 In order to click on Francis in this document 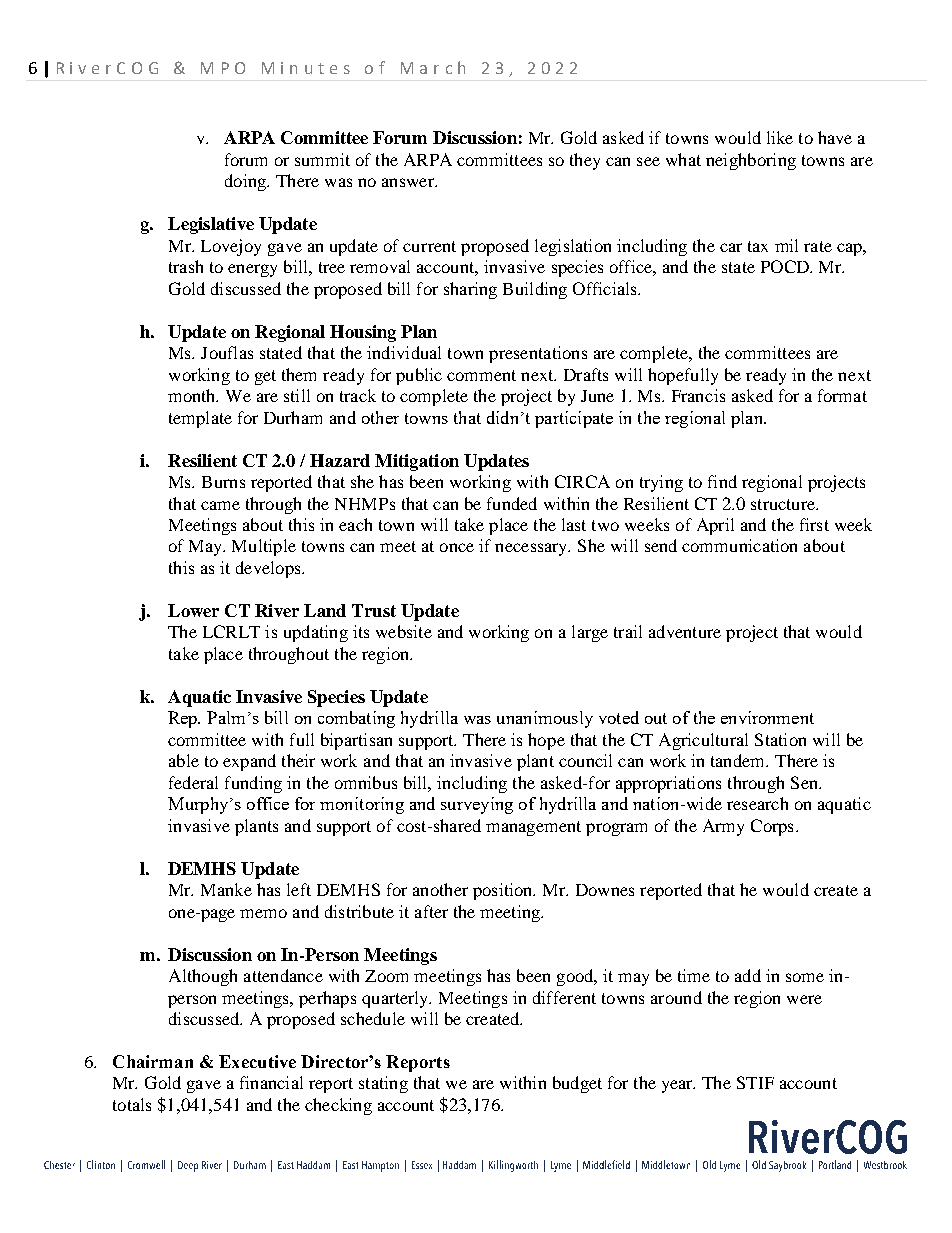, I will do `click(698, 395)`.
